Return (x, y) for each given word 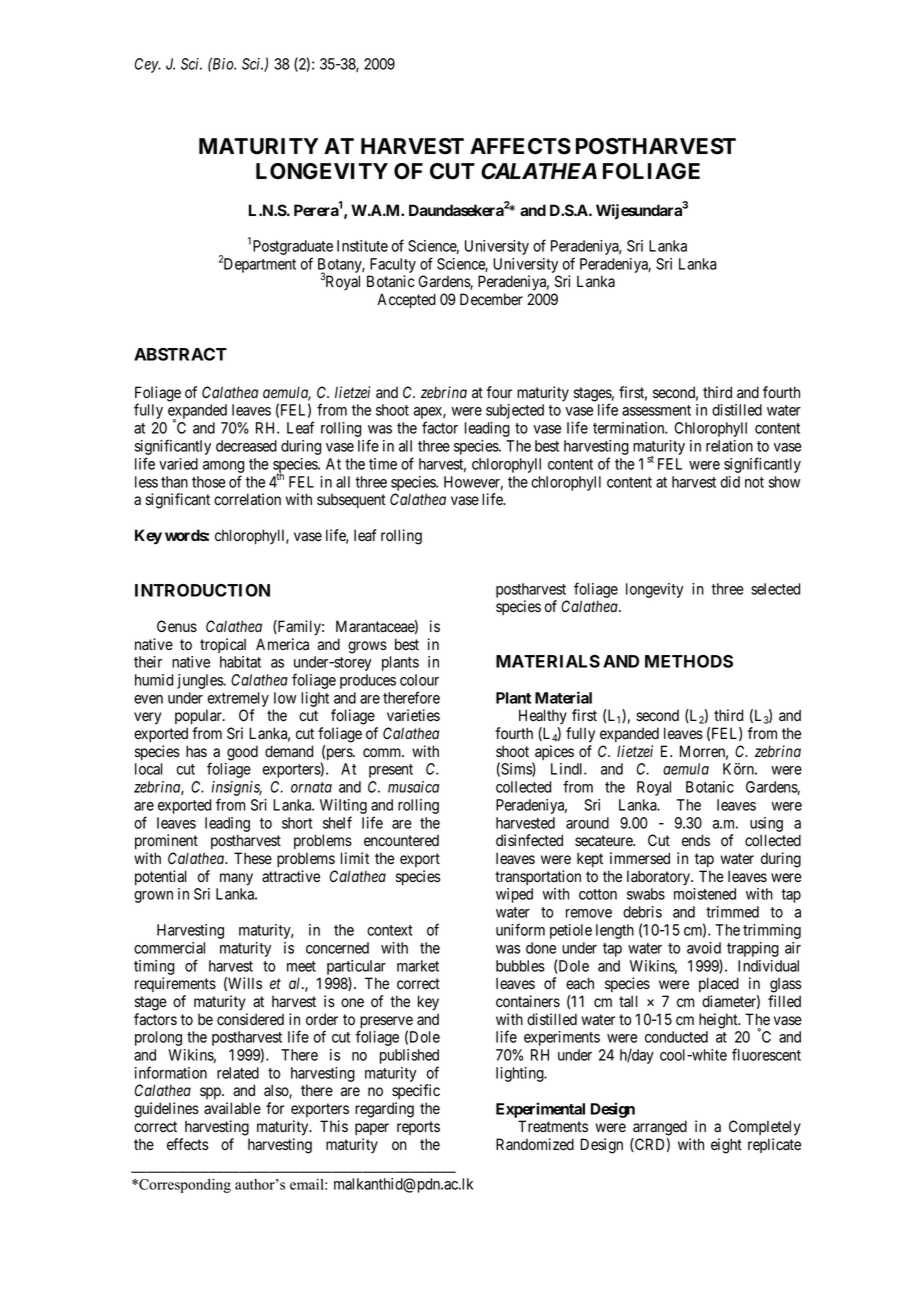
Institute (362, 246)
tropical (223, 645)
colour (419, 680)
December (491, 299)
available (232, 1108)
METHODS (689, 661)
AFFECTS (520, 146)
